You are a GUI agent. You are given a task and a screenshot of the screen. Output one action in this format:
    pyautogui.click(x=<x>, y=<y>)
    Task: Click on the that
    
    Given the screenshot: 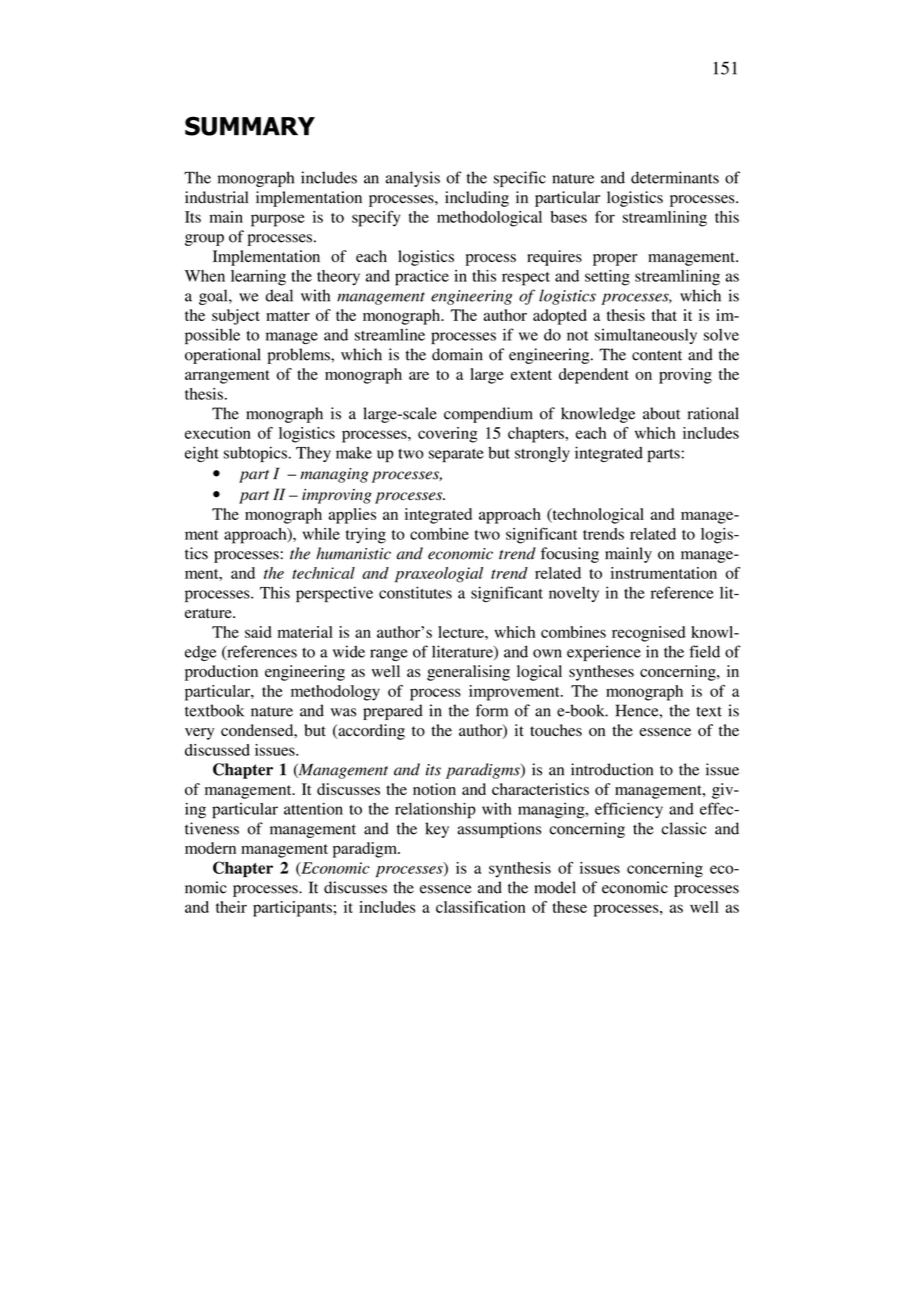 What is the action you would take?
    pyautogui.click(x=664, y=315)
